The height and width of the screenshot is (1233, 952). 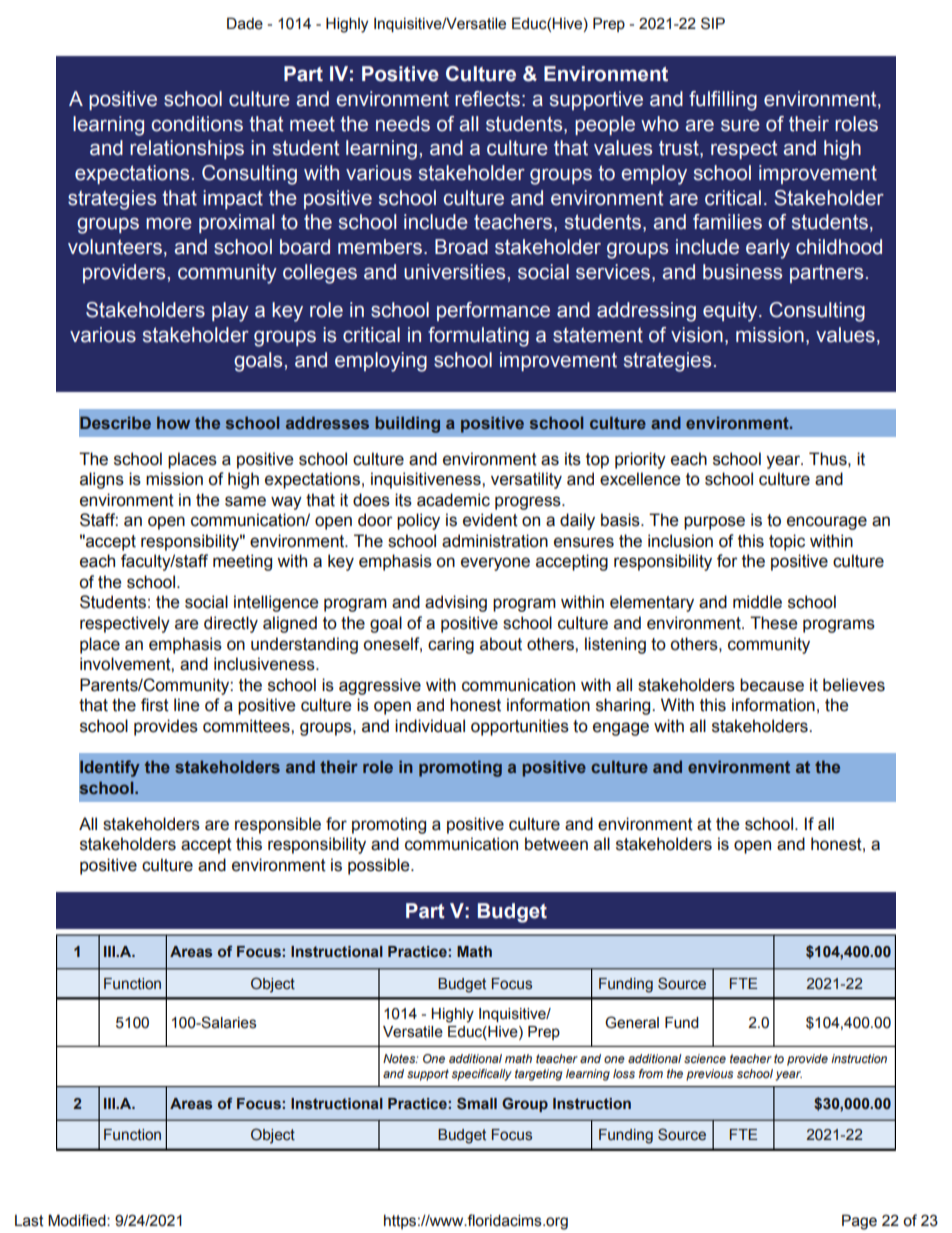 I want to click on equity, so click(x=731, y=312).
